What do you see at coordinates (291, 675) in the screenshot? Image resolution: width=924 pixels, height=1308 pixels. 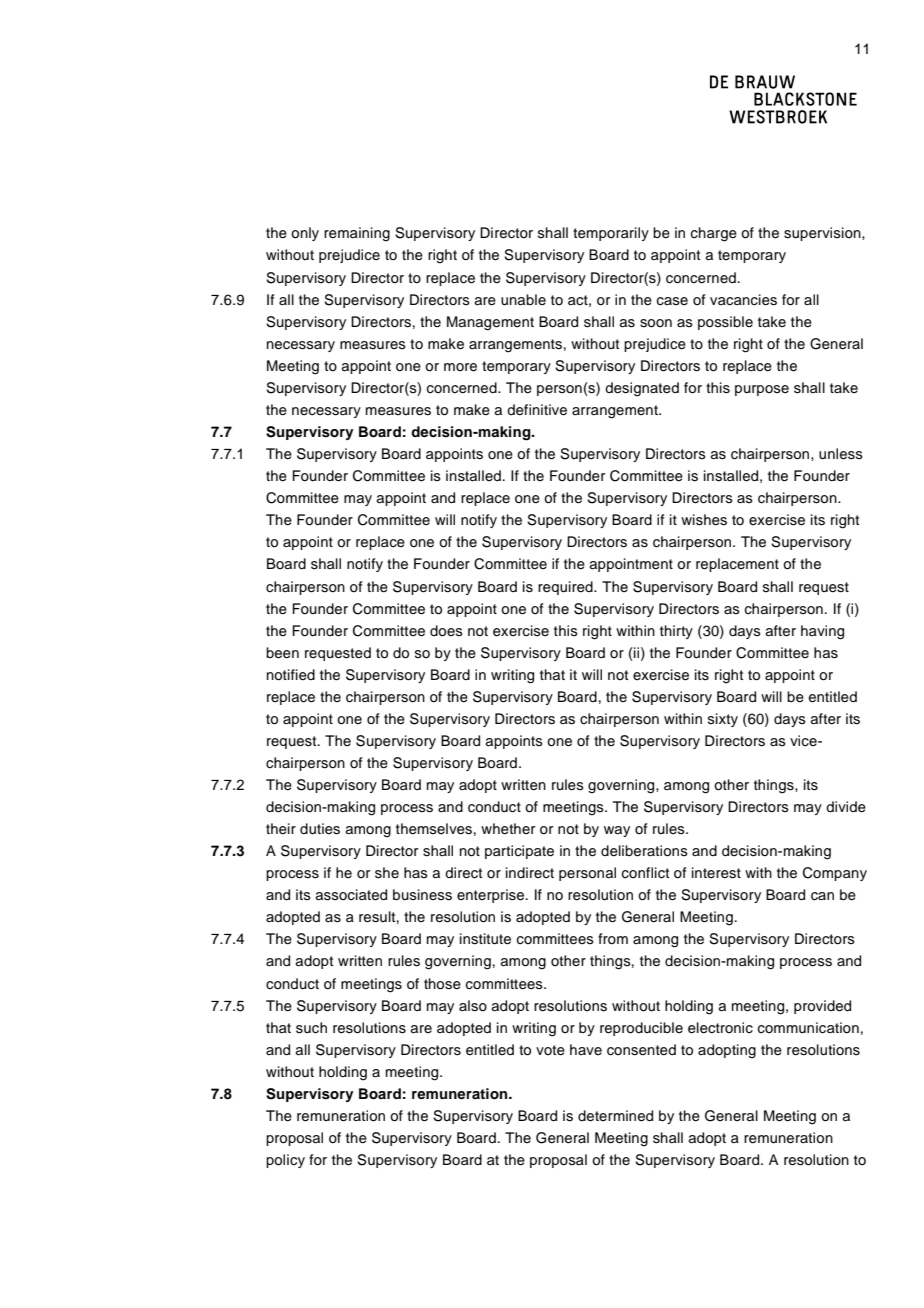 I see `notified` at bounding box center [291, 675].
